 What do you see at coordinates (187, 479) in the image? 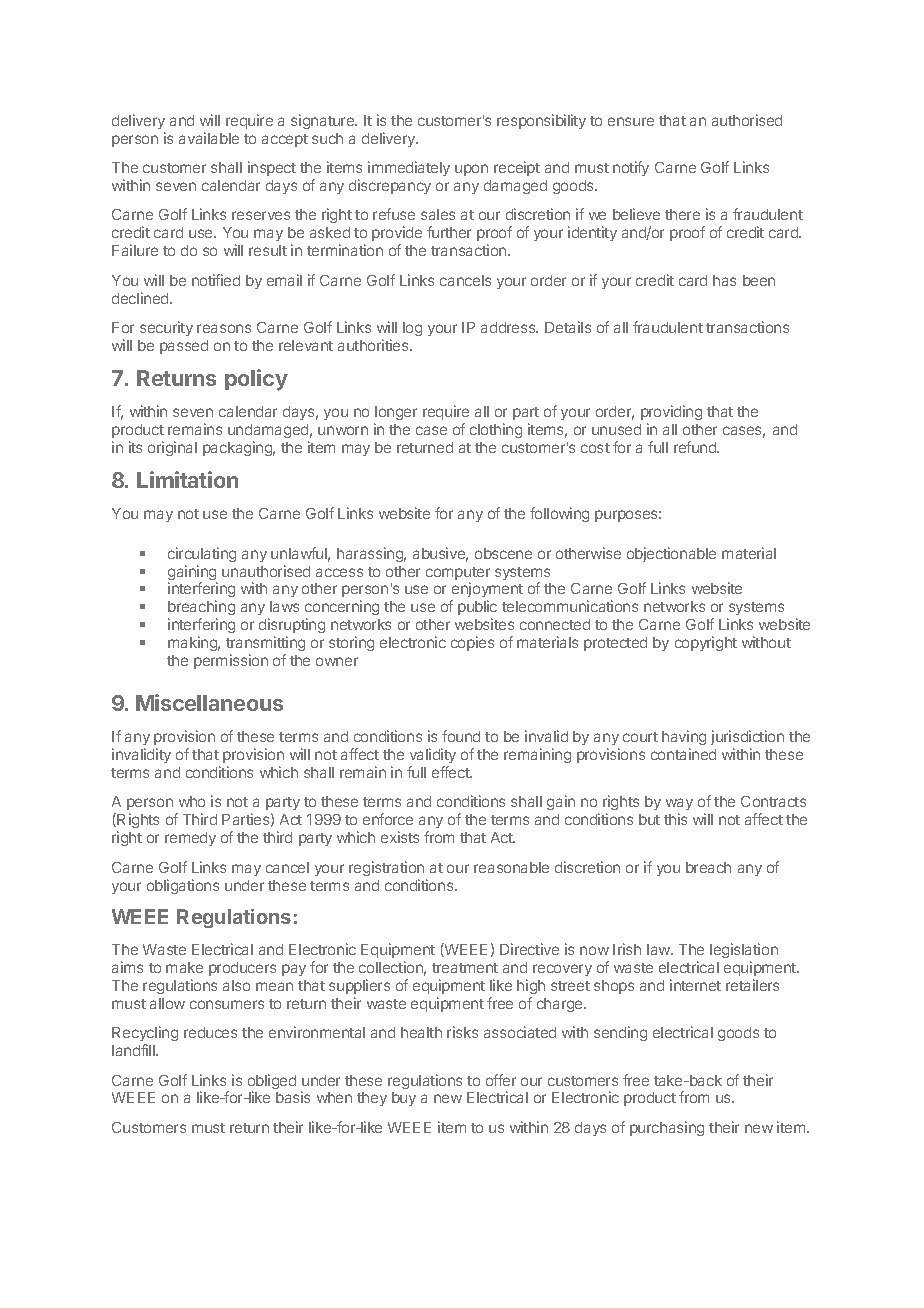
I see `Limitation` at bounding box center [187, 479].
